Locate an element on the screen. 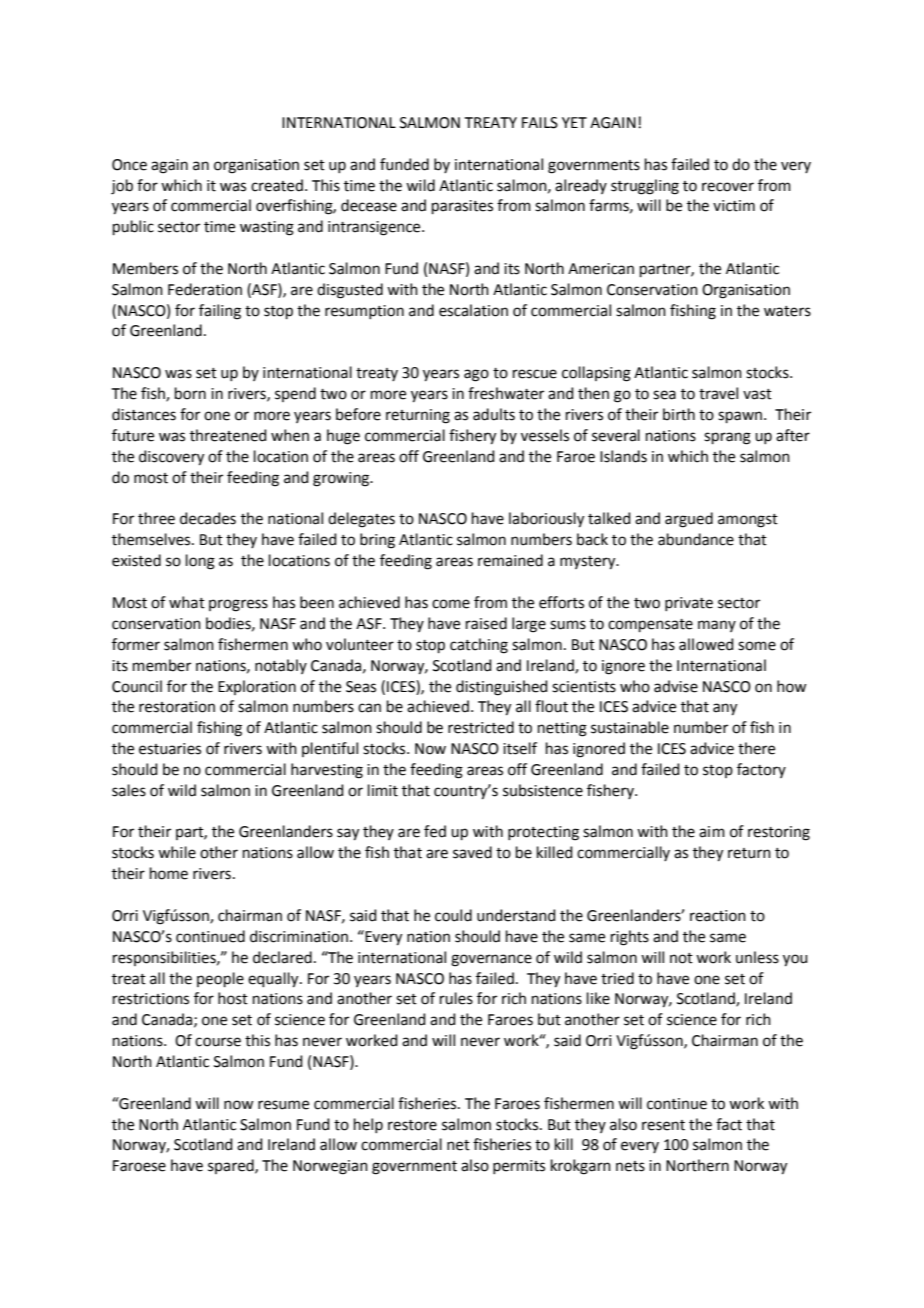  Once is located at coordinates (129, 165).
